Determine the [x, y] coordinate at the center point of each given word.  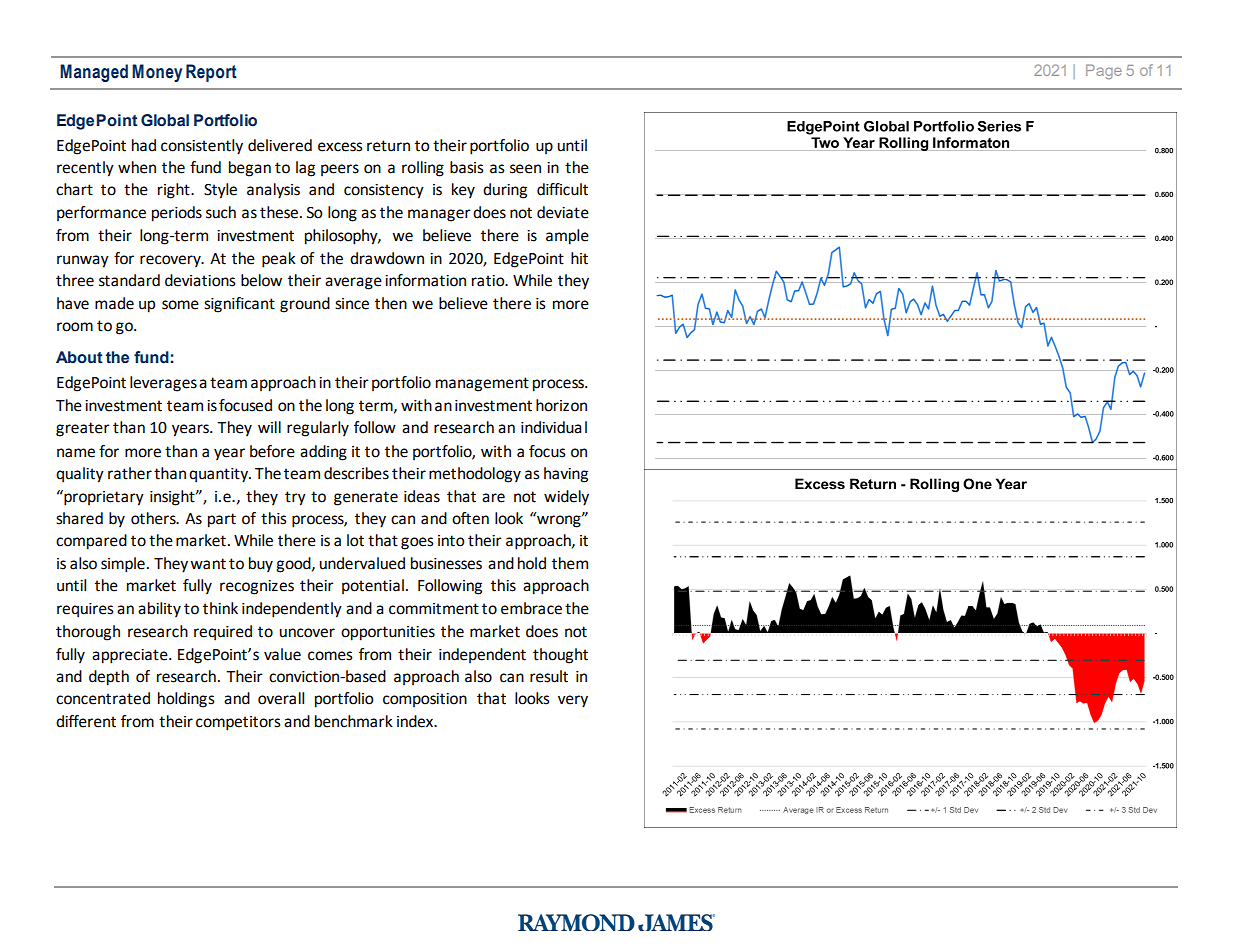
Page [1104, 71]
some [180, 305]
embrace [531, 608]
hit [579, 258]
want [208, 564]
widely [566, 498]
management [482, 384]
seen [525, 169]
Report [211, 73]
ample [567, 237]
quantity [219, 475]
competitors [238, 723]
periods [177, 214]
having [566, 475]
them [570, 563]
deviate [563, 212]
